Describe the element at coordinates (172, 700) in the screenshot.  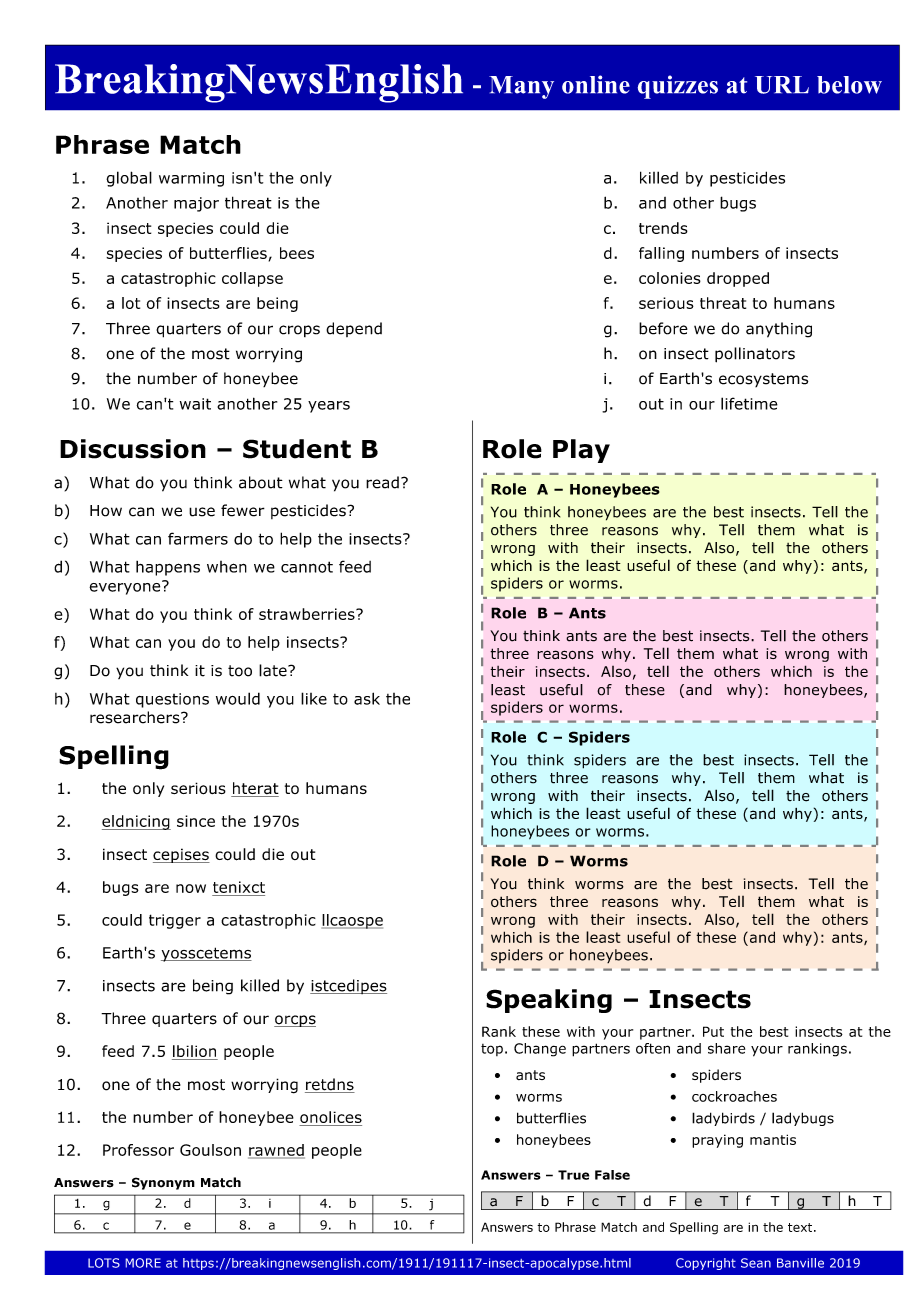
I see `questions` at that location.
